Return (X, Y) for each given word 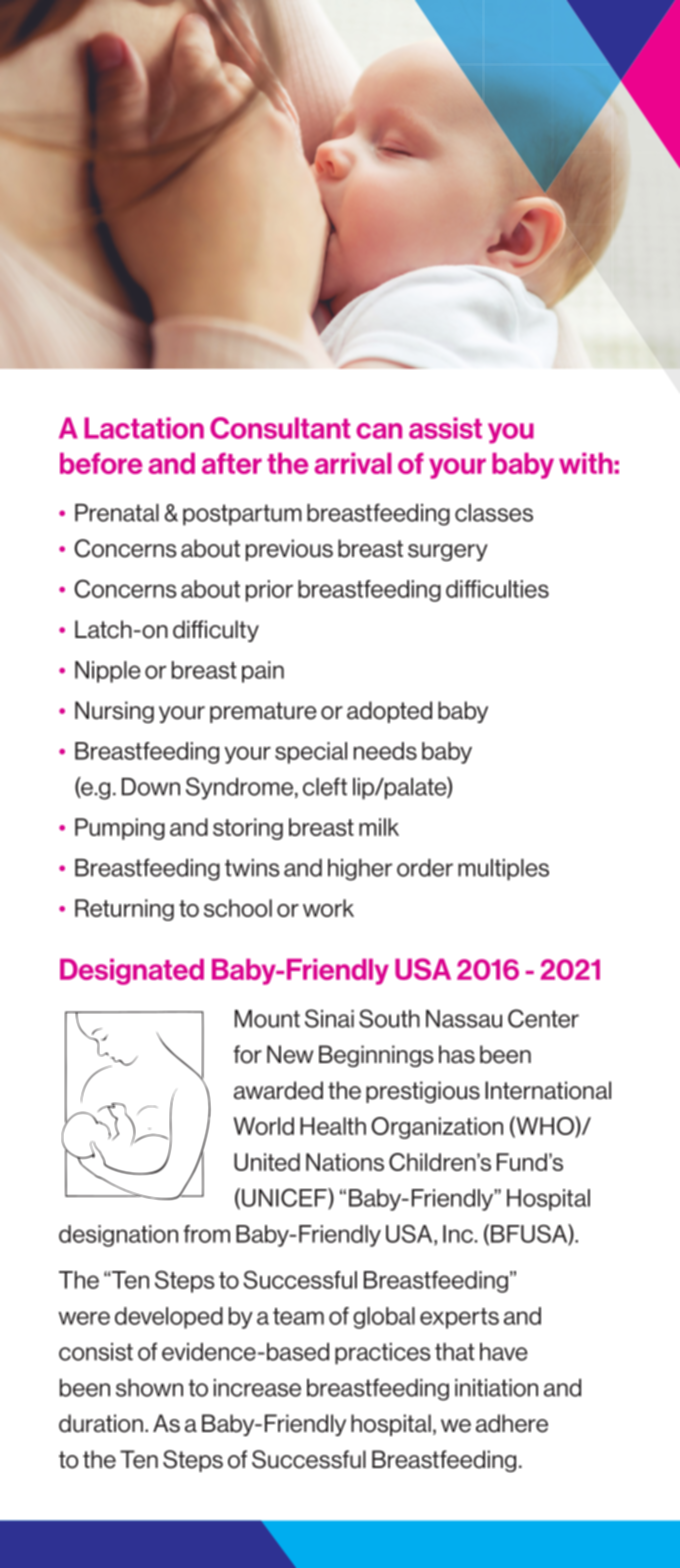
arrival (353, 463)
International (548, 1090)
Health (333, 1126)
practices (383, 1354)
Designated (132, 972)
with (586, 463)
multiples (503, 870)
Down (151, 787)
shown (149, 1388)
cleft (325, 786)
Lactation (144, 428)
